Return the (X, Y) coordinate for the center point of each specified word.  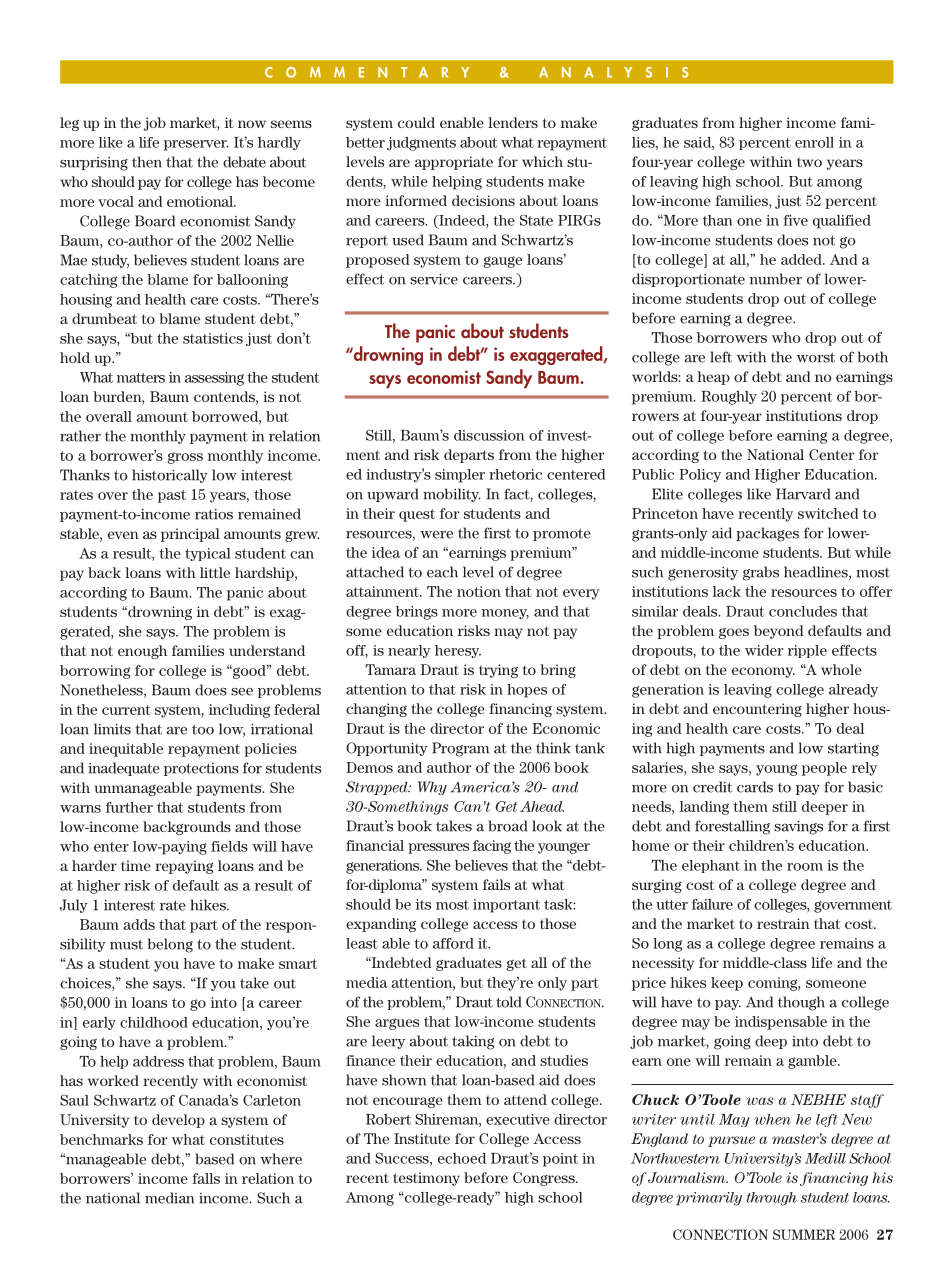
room (805, 867)
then (147, 162)
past (172, 496)
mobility (452, 495)
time (136, 865)
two (809, 162)
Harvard (803, 494)
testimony (426, 1179)
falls (206, 1178)
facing (492, 847)
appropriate (454, 163)
